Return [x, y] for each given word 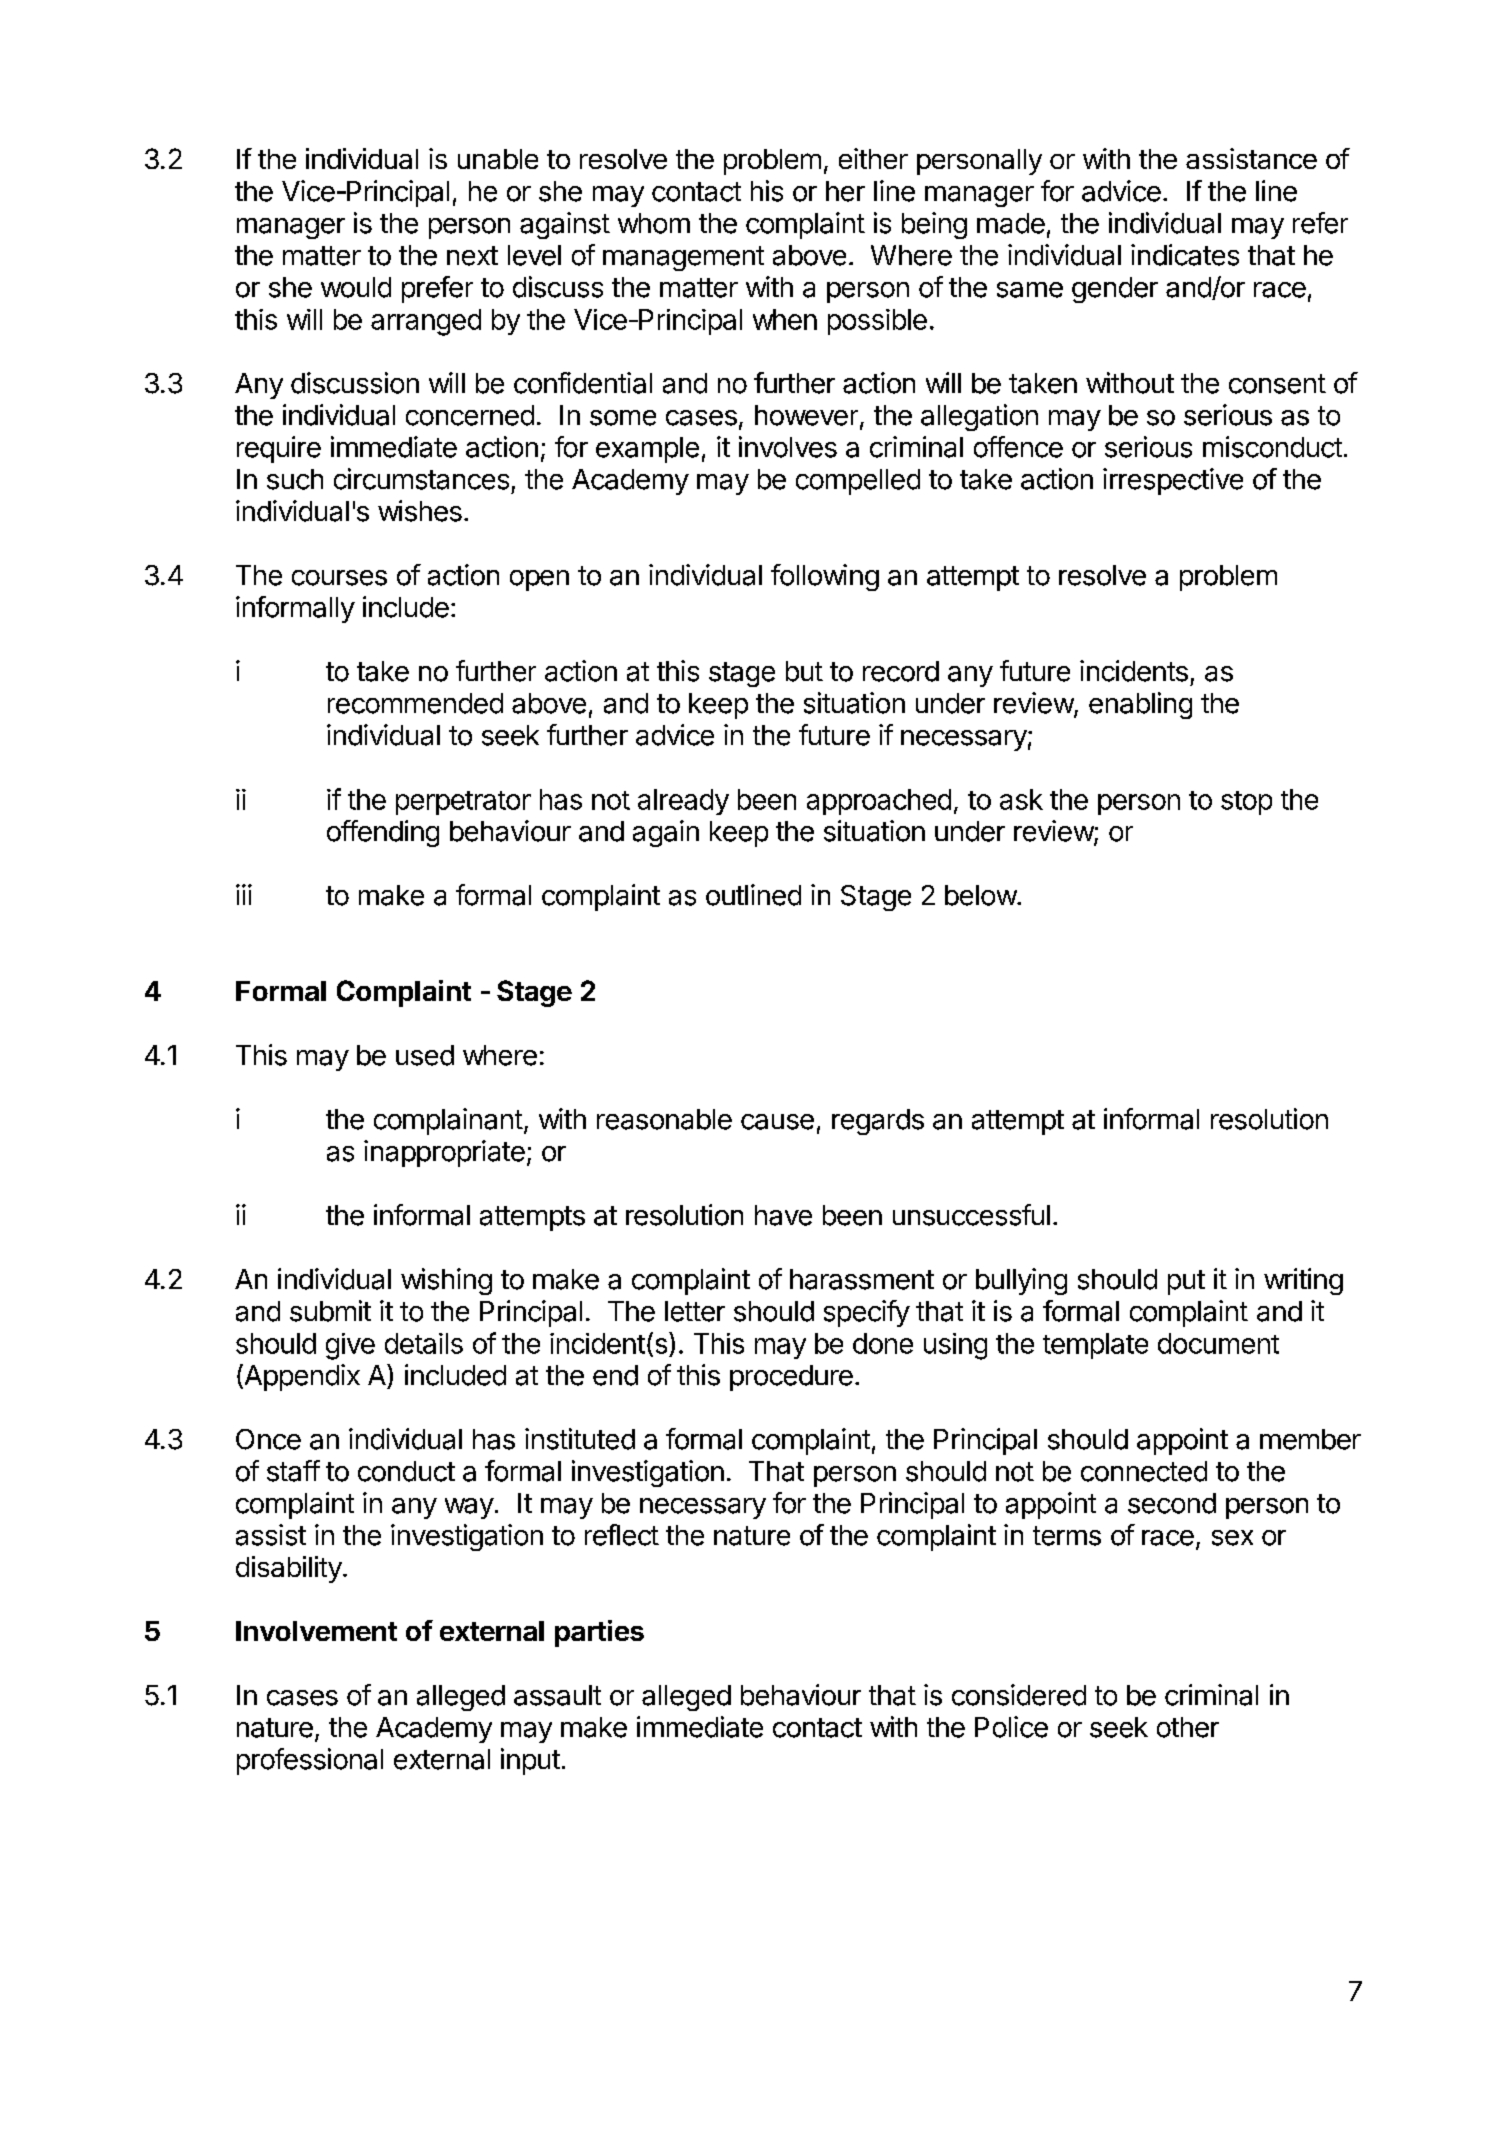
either [873, 158]
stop [1246, 803]
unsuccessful [971, 1215]
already [683, 802]
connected [1144, 1471]
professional [310, 1761]
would [356, 287]
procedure [791, 1378]
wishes [420, 511]
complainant [448, 1121]
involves [788, 447]
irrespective [1173, 481]
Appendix [301, 1377]
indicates [1185, 255]
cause [777, 1122]
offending [383, 833]
